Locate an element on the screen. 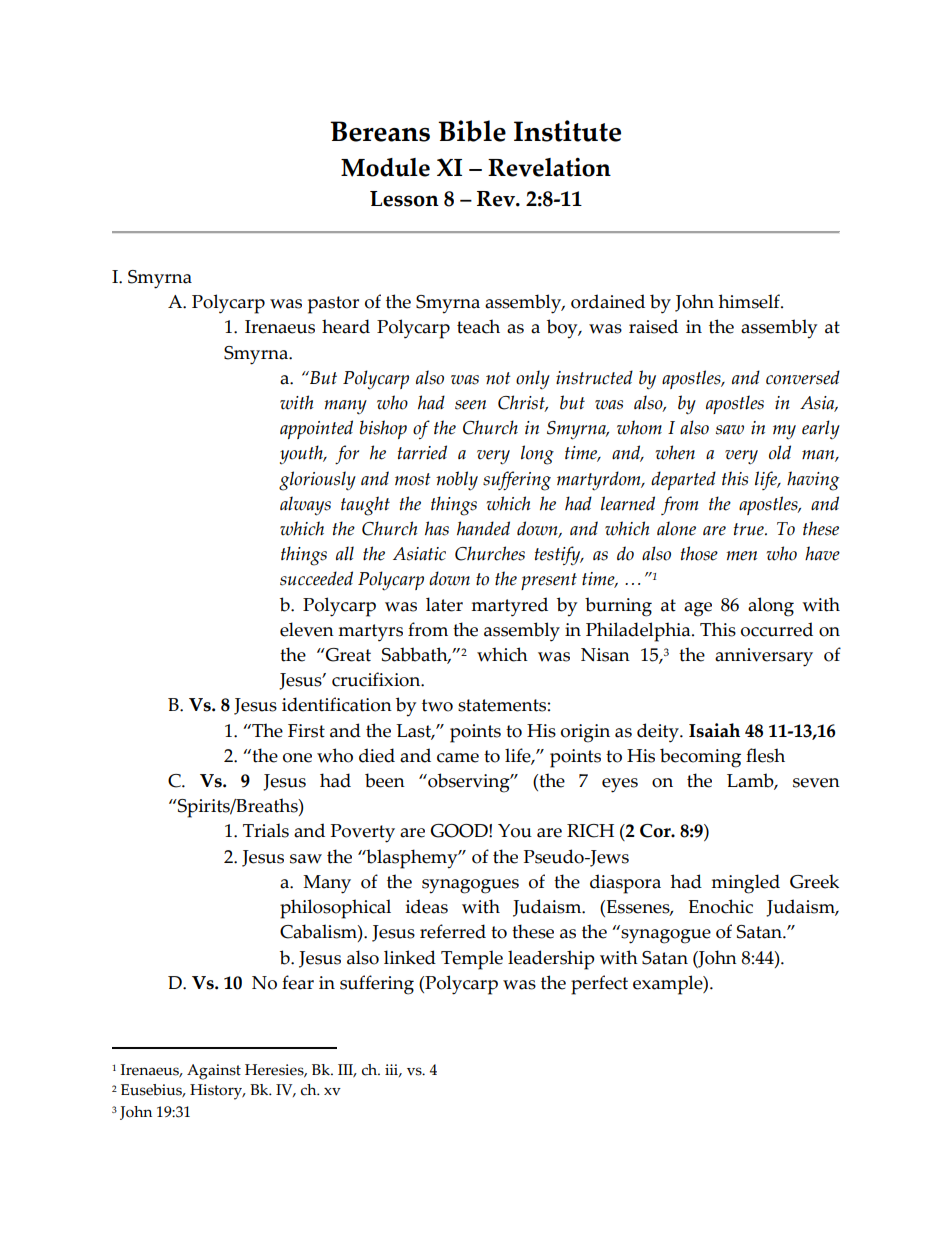 The height and width of the screenshot is (1233, 952). gloriously is located at coordinates (317, 481).
